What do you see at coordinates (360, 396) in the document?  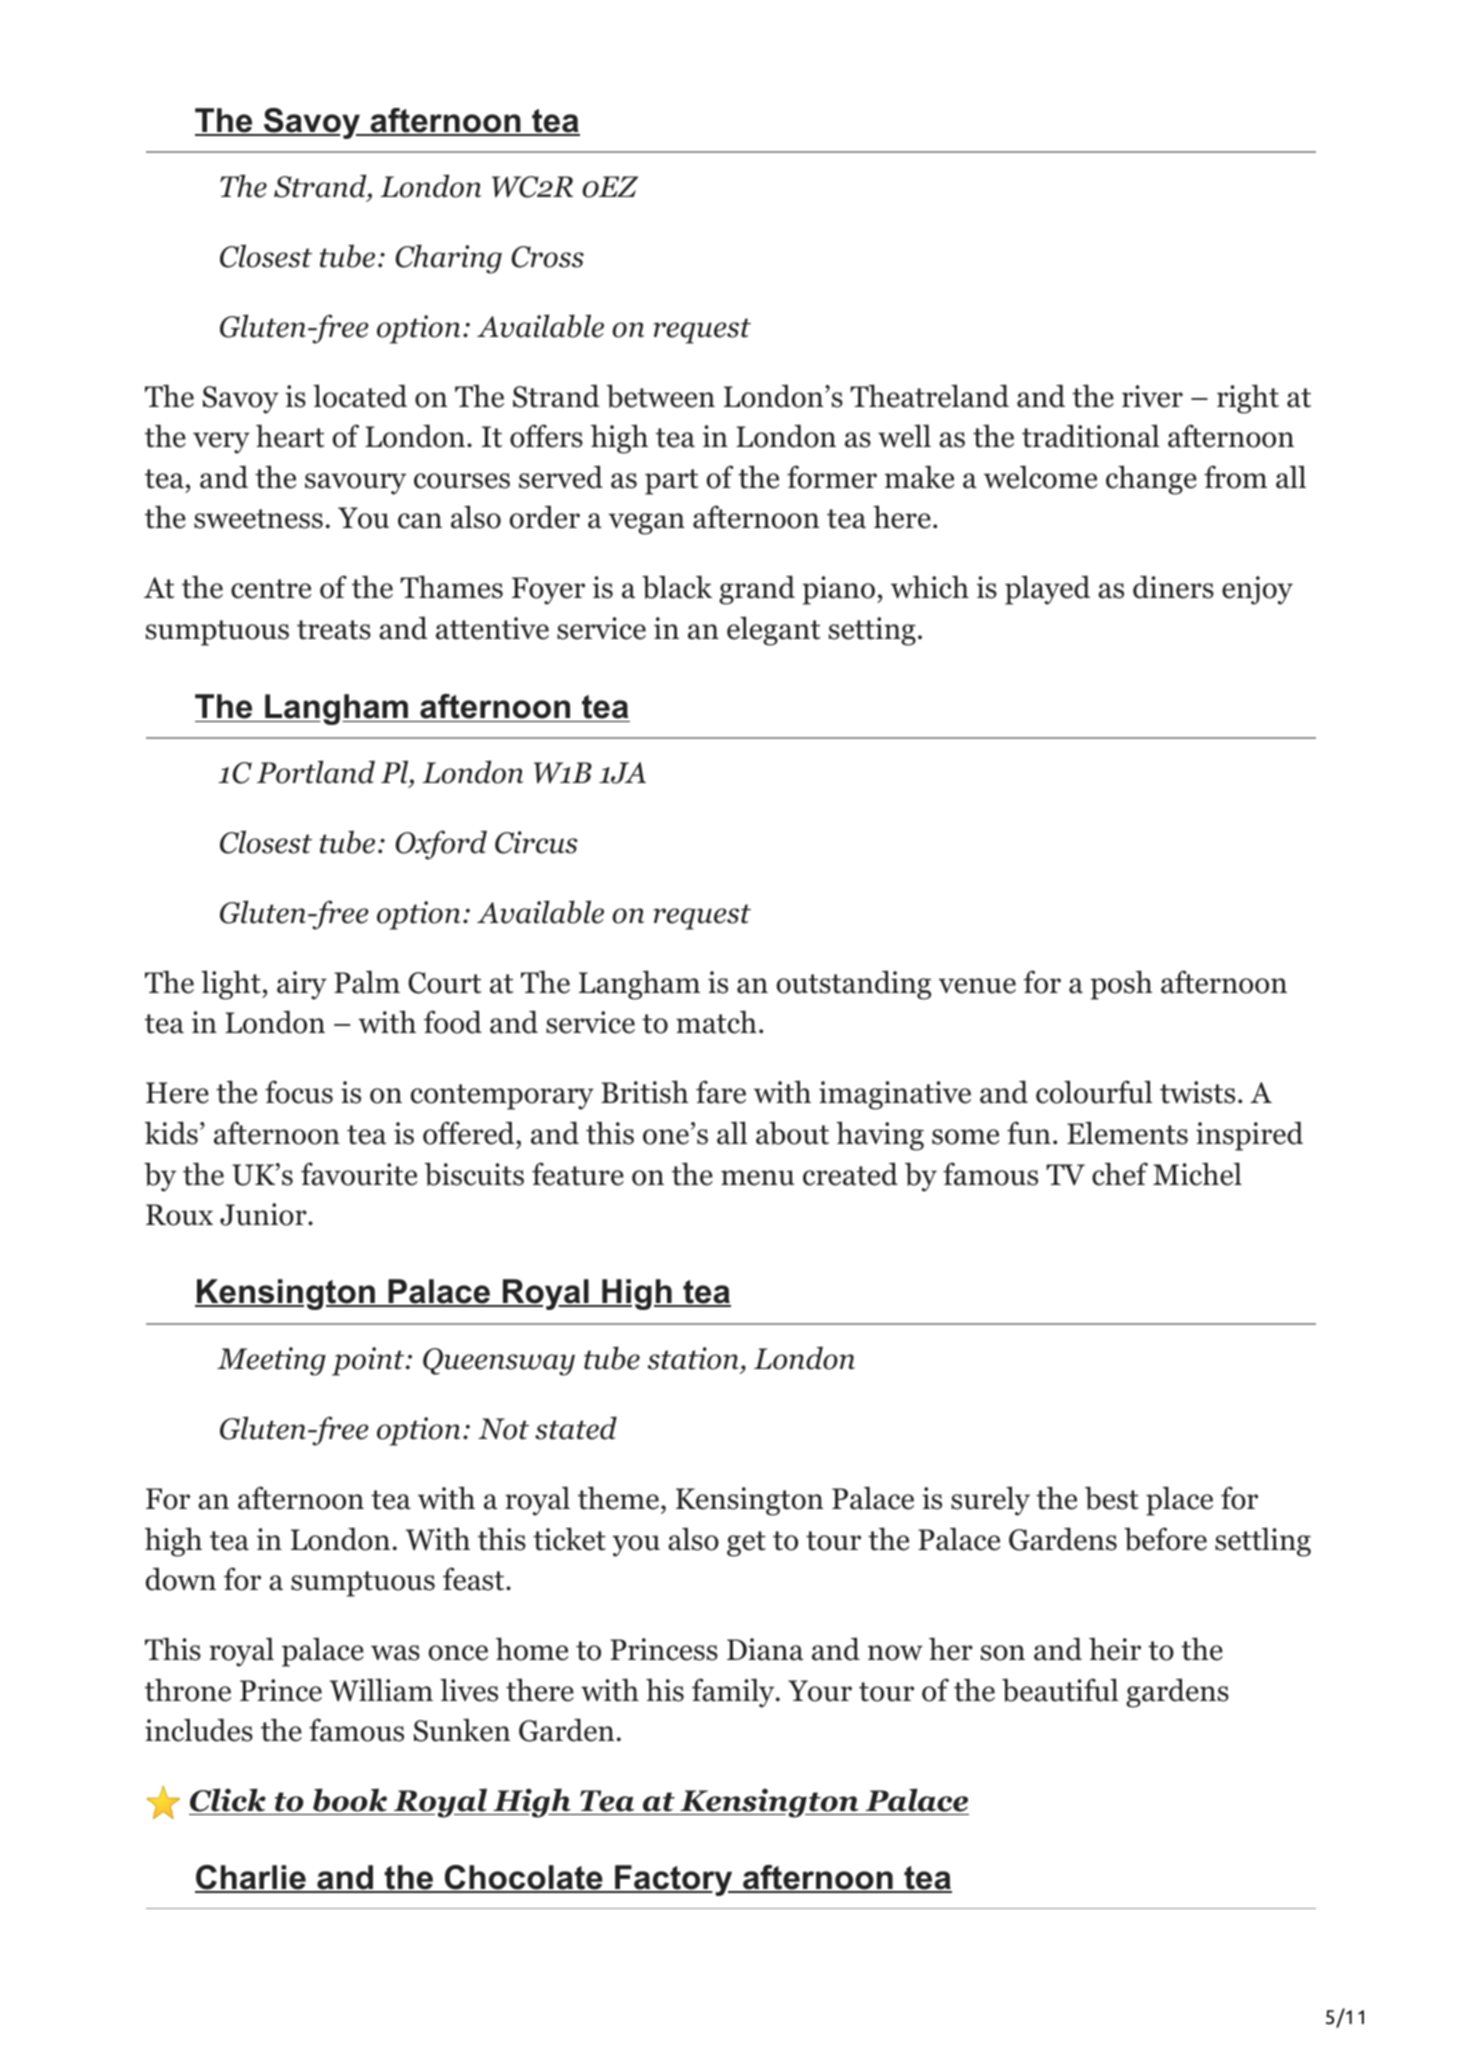 I see `located` at bounding box center [360, 396].
